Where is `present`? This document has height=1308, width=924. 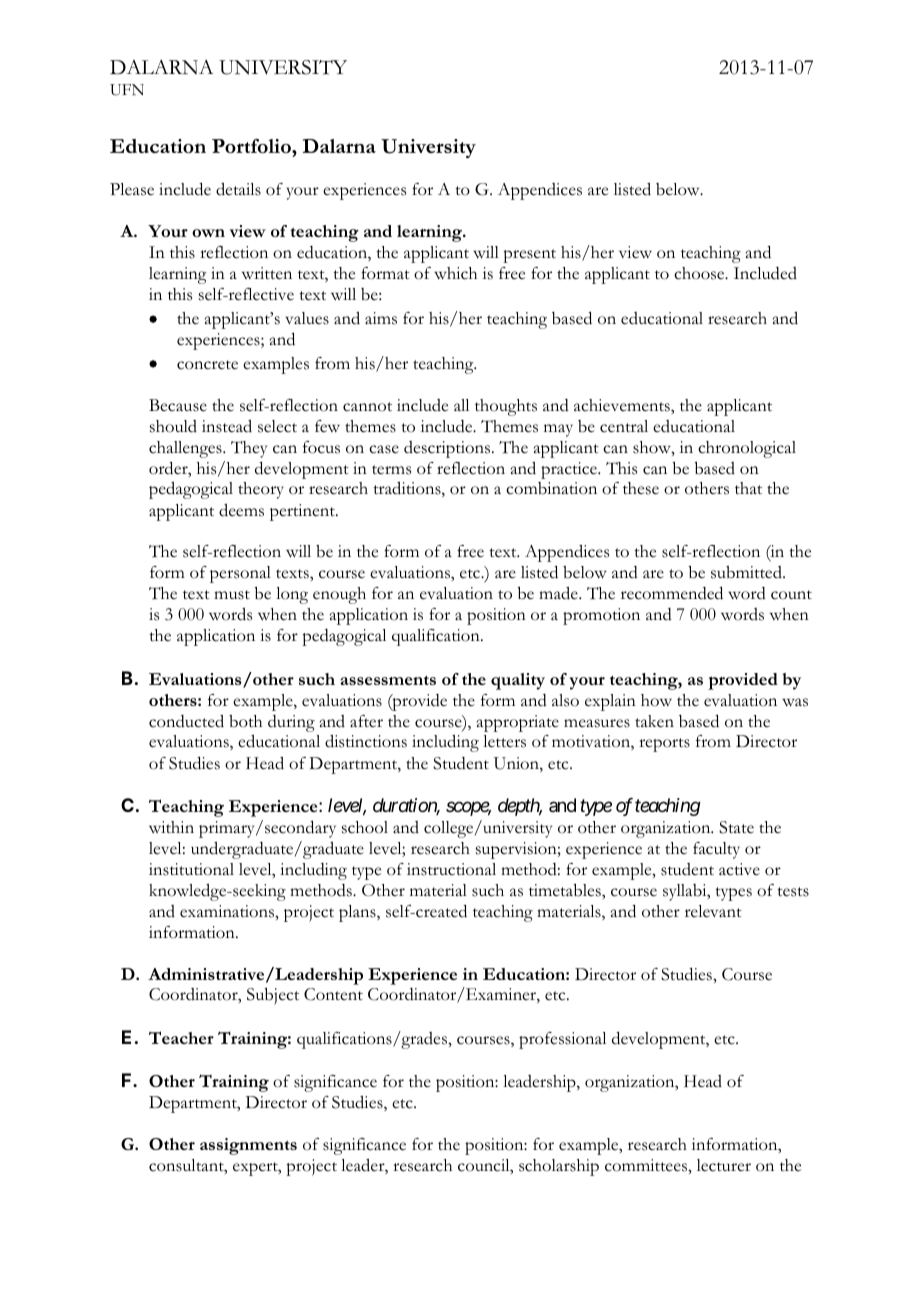 present is located at coordinates (529, 256).
